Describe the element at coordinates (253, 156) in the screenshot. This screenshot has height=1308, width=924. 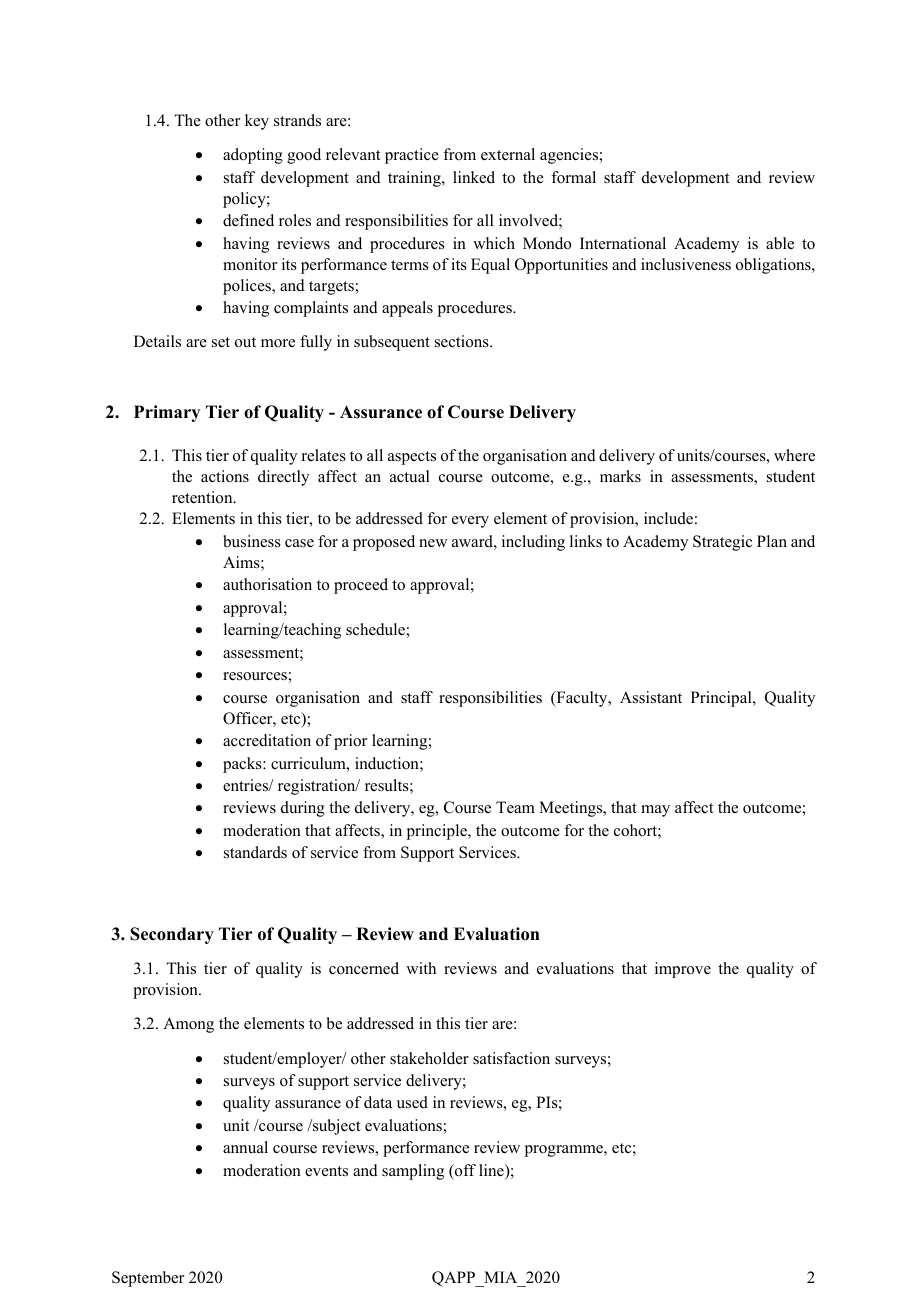
I see `adopting` at that location.
